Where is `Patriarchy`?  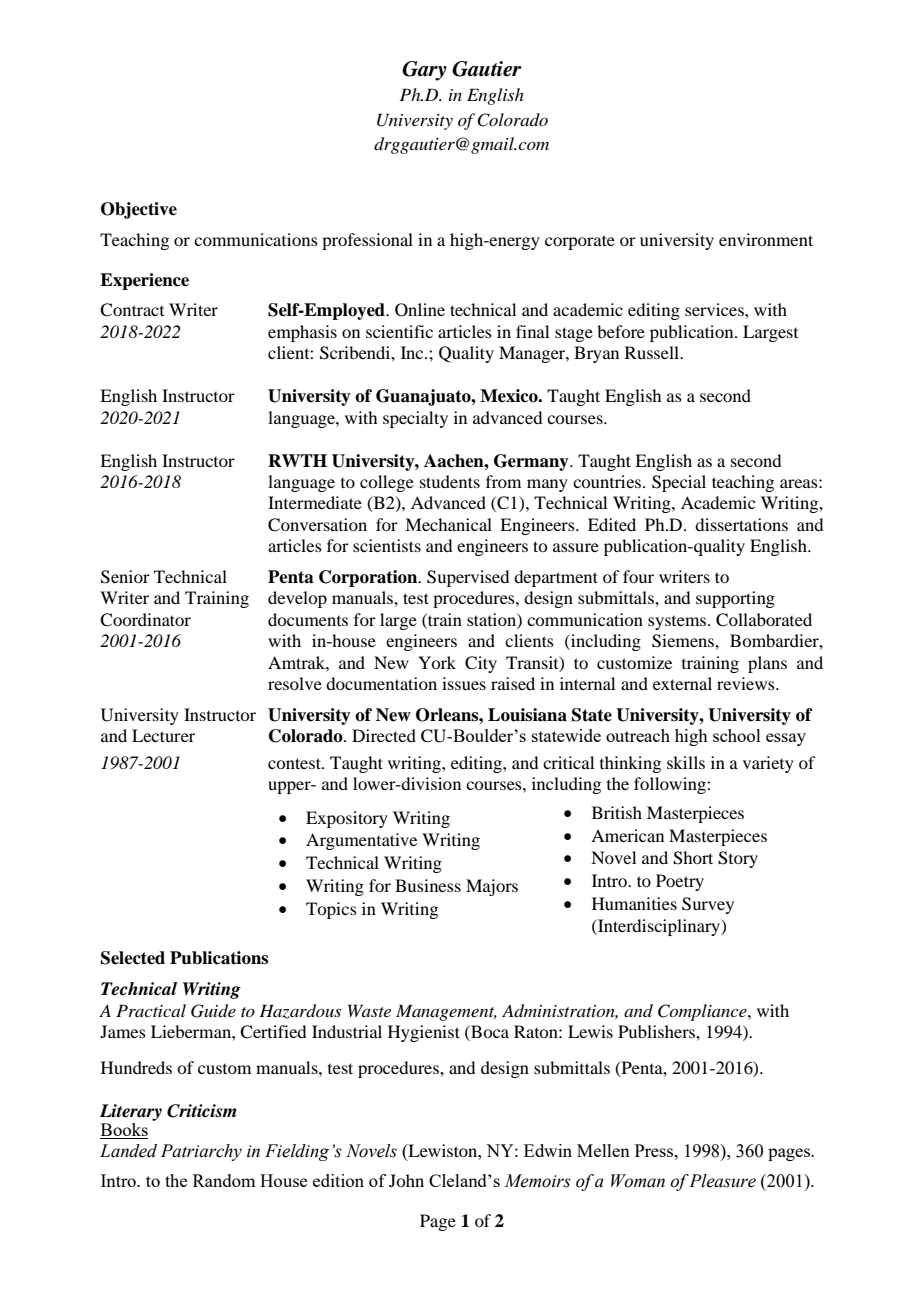 Patriarchy is located at coordinates (201, 1152).
